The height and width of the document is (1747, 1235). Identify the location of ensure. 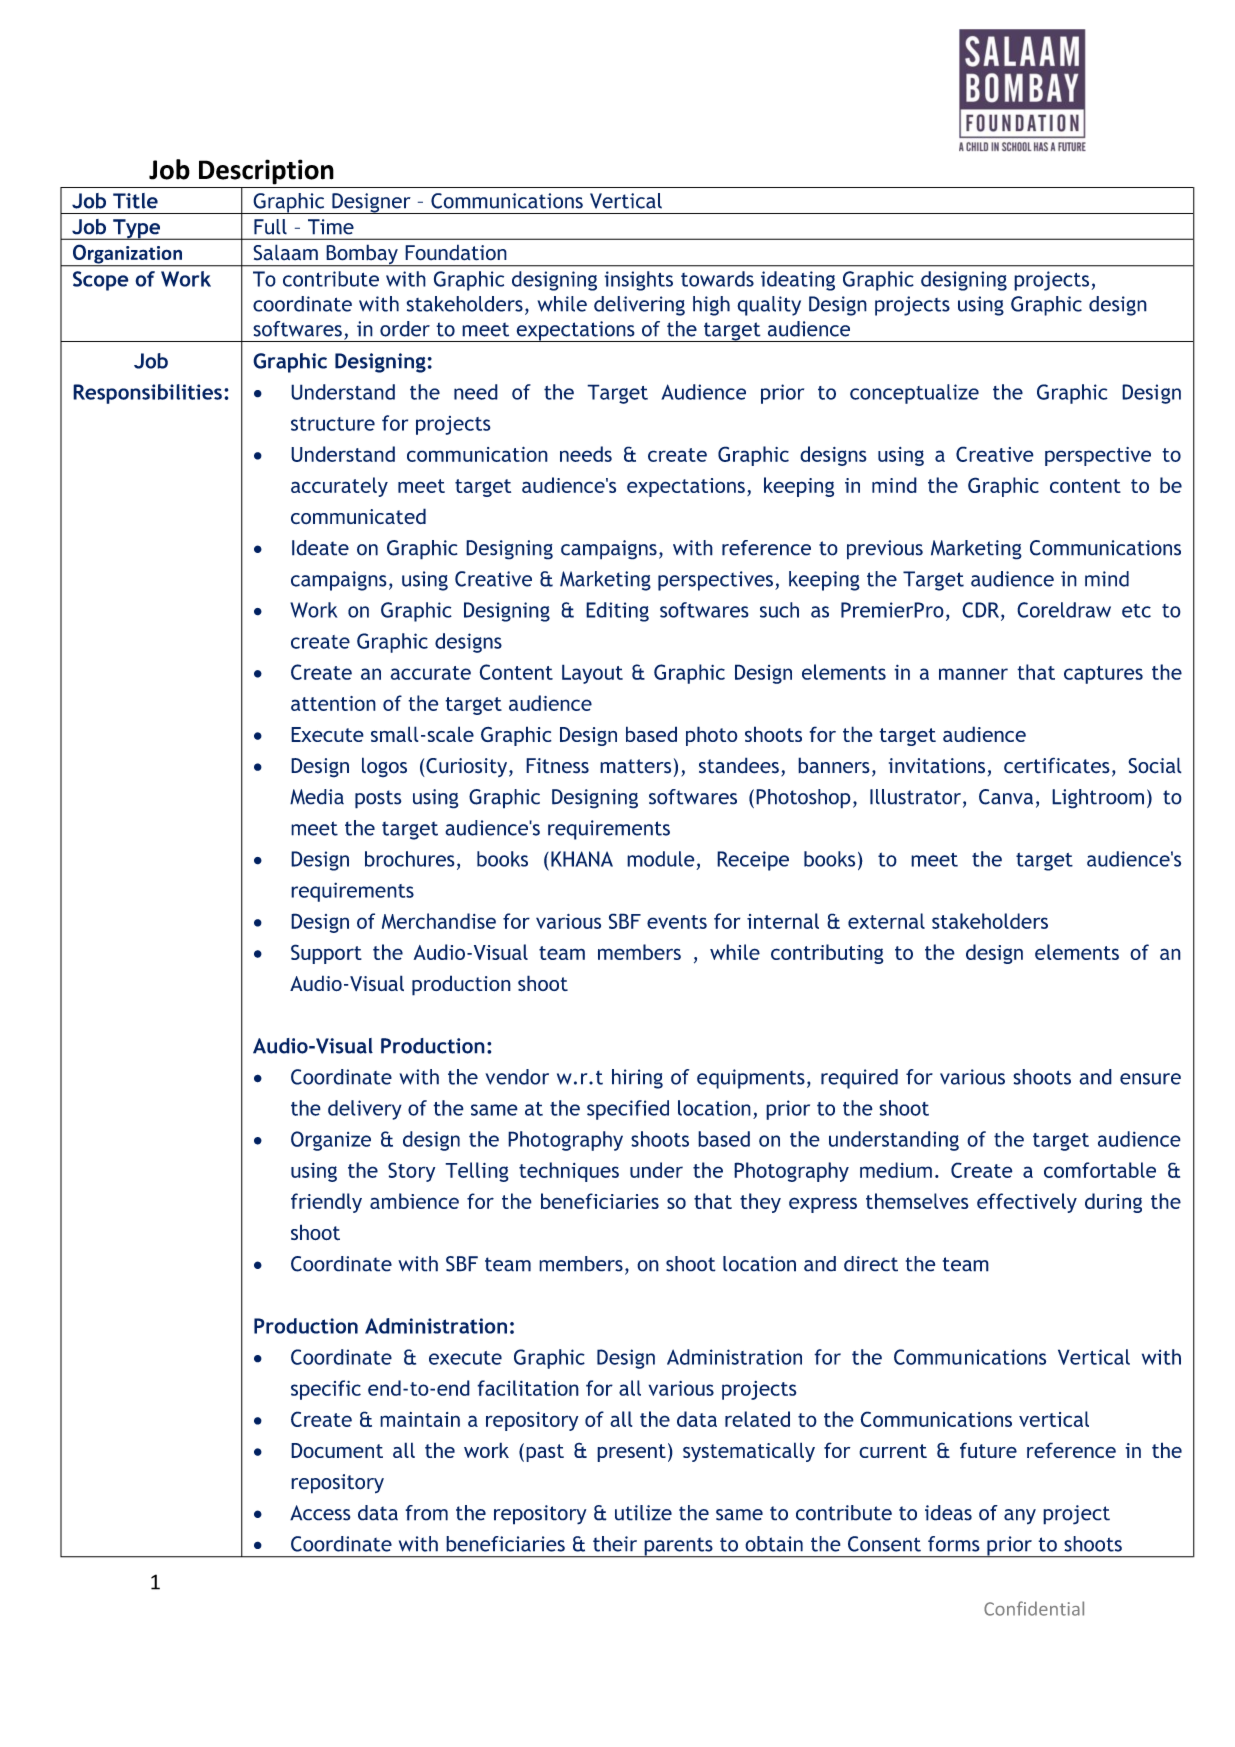
(1150, 1079).
